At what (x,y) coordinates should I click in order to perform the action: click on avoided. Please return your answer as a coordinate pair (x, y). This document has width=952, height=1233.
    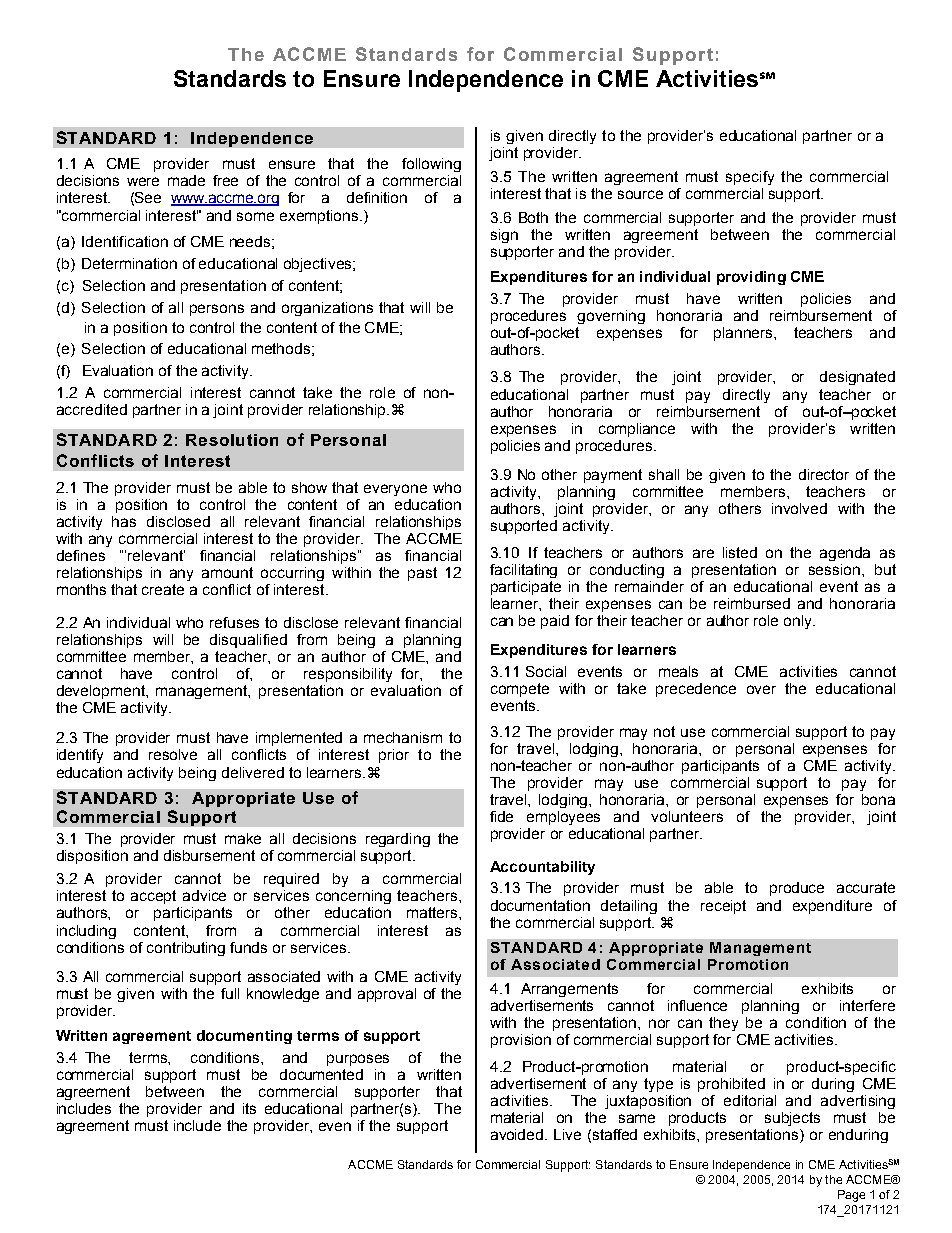
    Looking at the image, I should click on (518, 1134).
